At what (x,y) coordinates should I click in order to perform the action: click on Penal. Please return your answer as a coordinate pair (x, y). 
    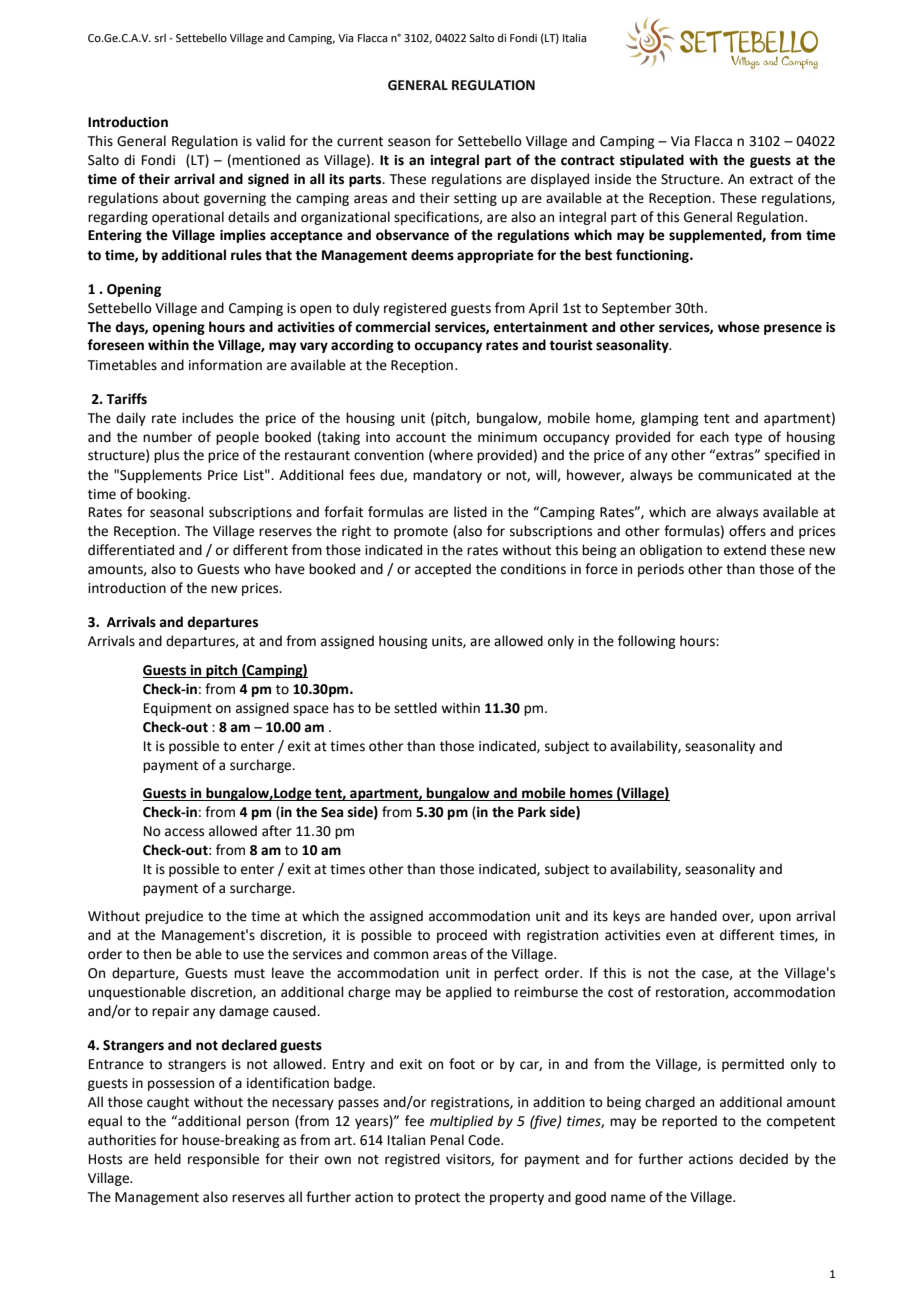
    Looking at the image, I should click on (447, 1140).
